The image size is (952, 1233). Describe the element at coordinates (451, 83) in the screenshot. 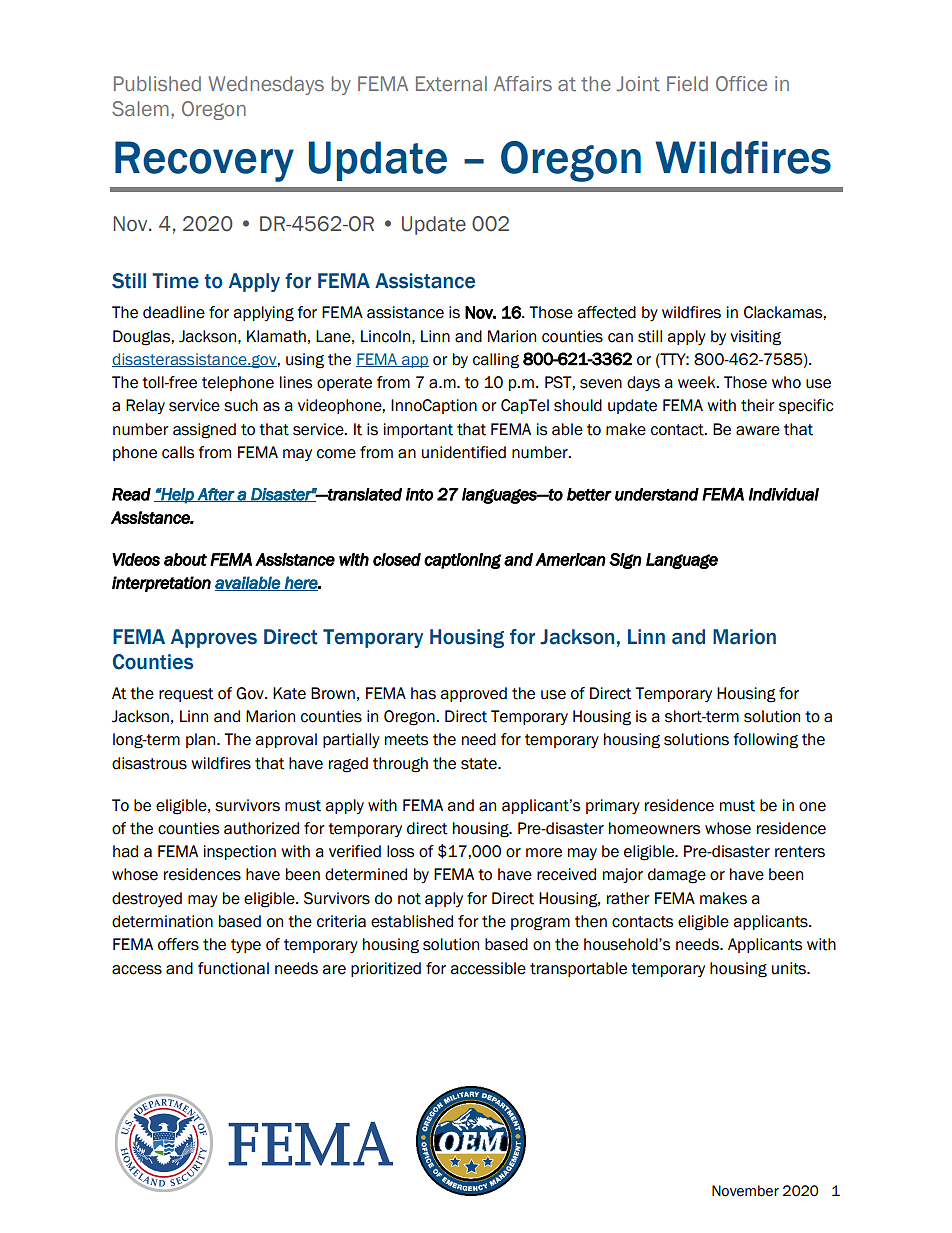

I see `External` at that location.
